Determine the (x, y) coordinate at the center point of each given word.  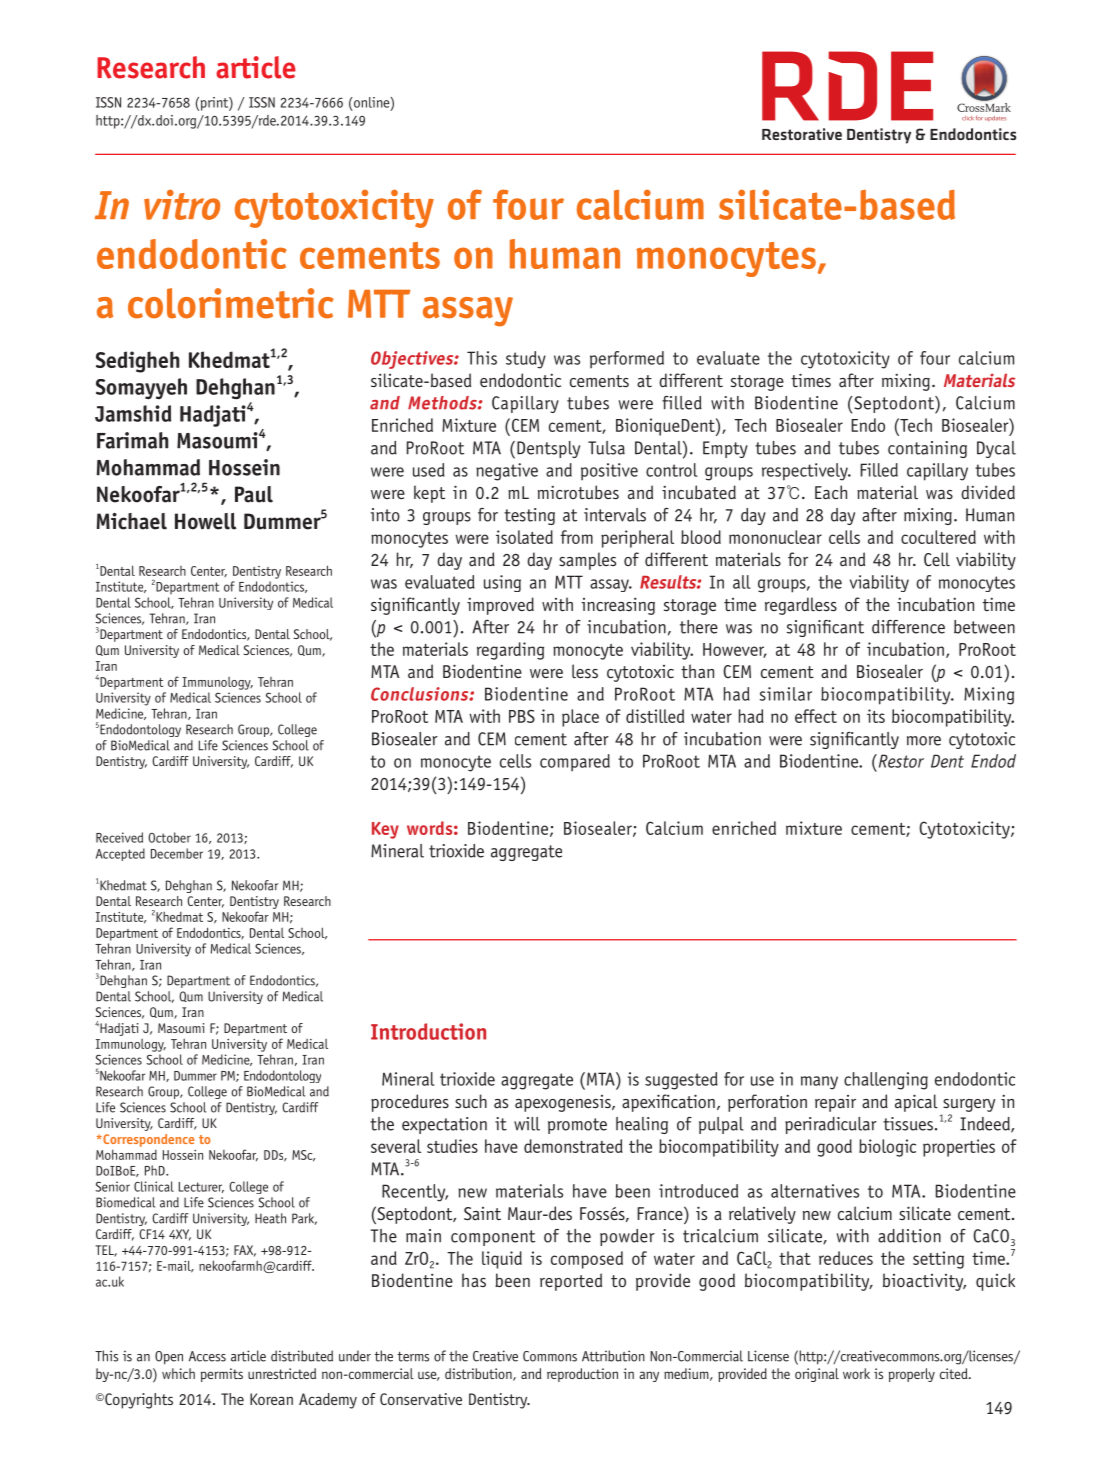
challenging (886, 1081)
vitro (182, 204)
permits (222, 1375)
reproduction (582, 1375)
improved (500, 606)
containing (927, 449)
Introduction (428, 1031)
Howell (205, 521)
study (526, 360)
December (177, 853)
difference (908, 627)
